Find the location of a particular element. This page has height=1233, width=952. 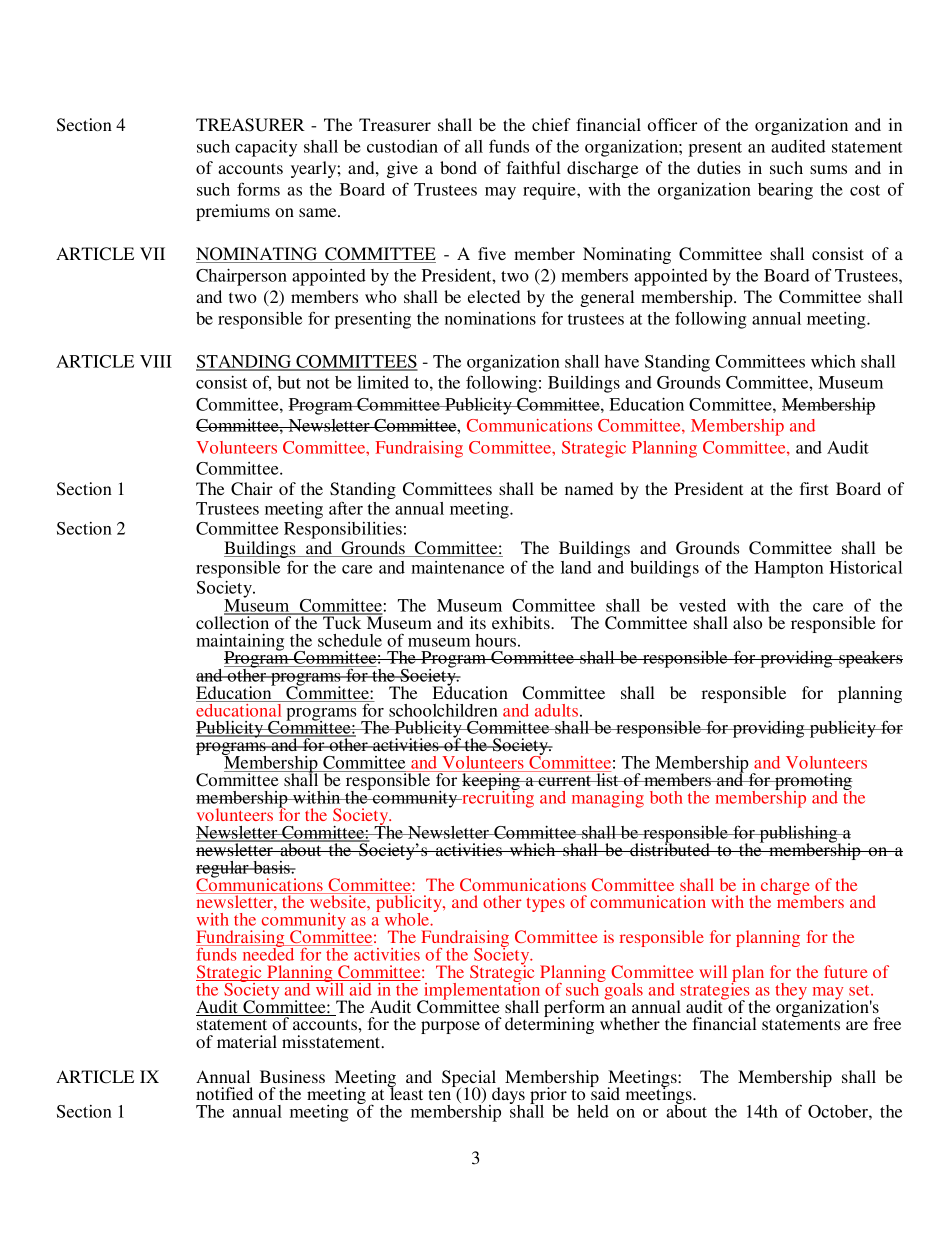

notified is located at coordinates (224, 1093).
